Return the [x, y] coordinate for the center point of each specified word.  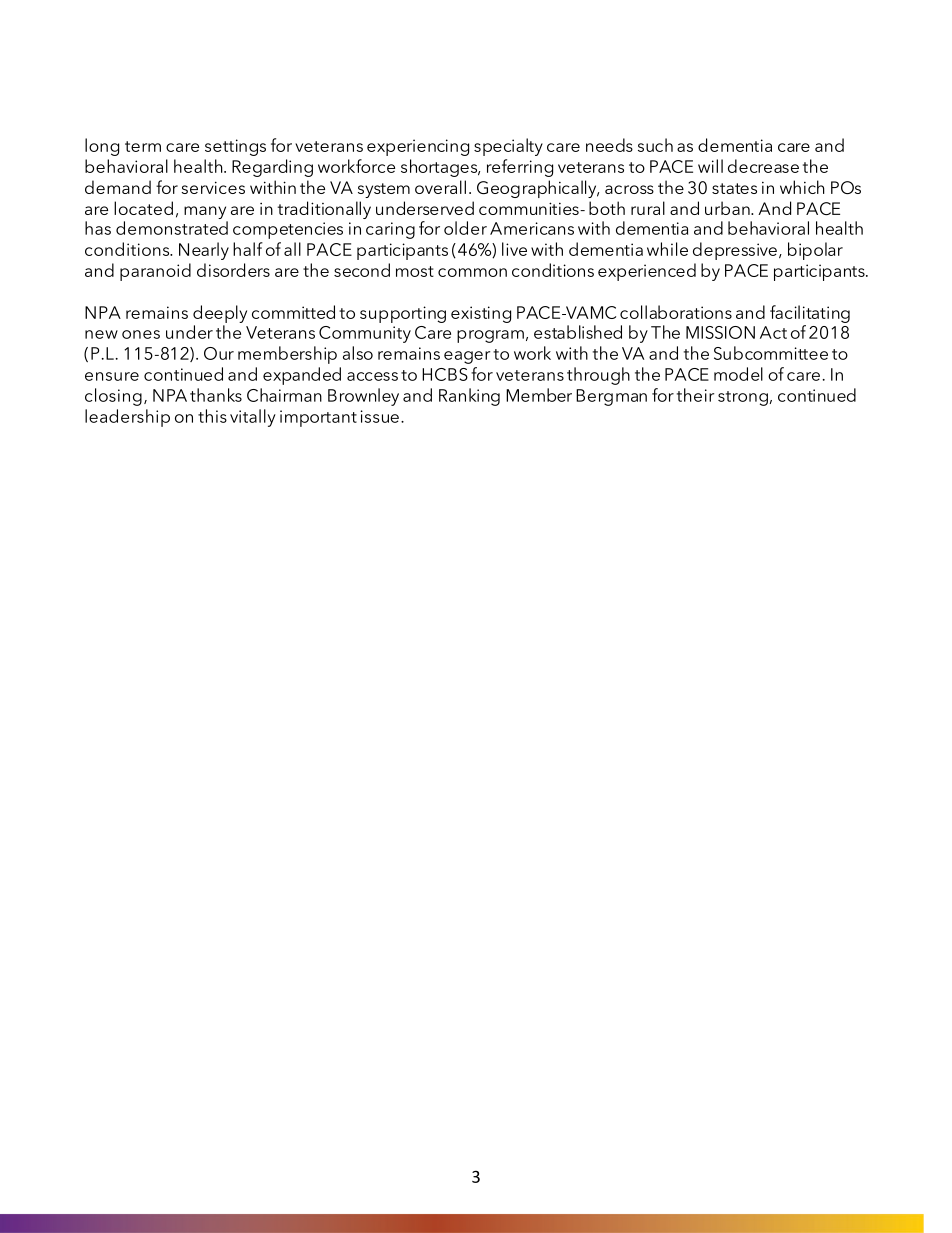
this [212, 416]
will [710, 166]
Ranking [469, 397]
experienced [647, 272]
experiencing [418, 147]
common [472, 272]
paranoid [155, 272]
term [143, 146]
